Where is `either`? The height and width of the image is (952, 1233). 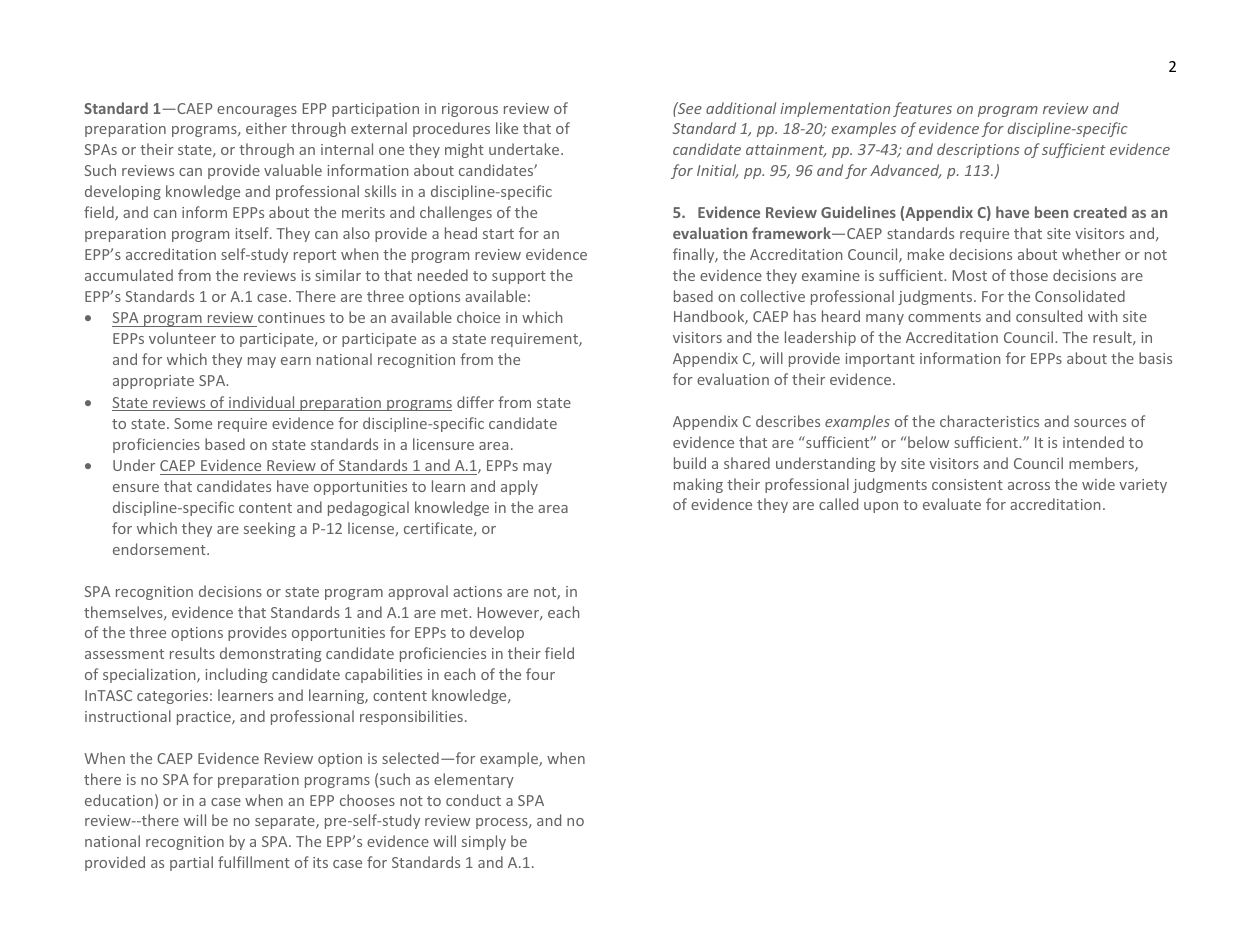 either is located at coordinates (266, 128).
